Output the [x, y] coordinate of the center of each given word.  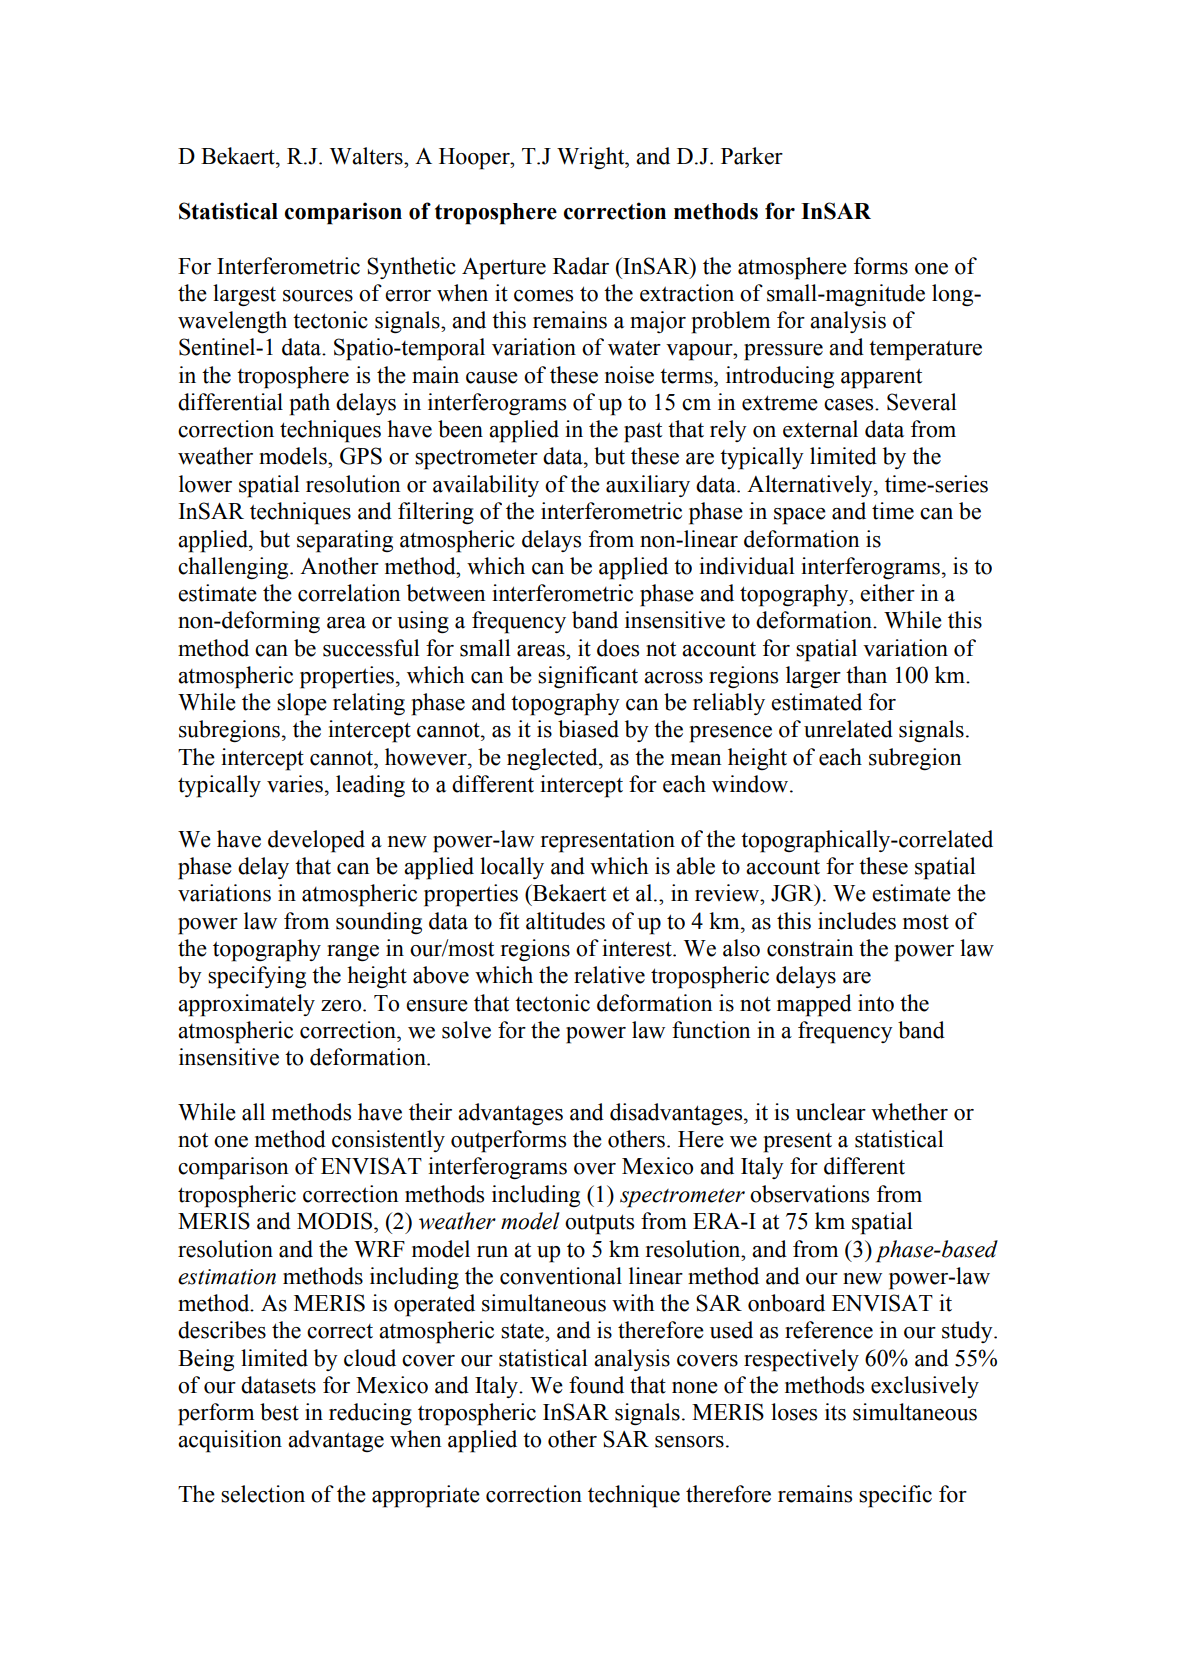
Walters [367, 156]
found [596, 1385]
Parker [752, 156]
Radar [581, 266]
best [279, 1412]
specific [895, 1496]
